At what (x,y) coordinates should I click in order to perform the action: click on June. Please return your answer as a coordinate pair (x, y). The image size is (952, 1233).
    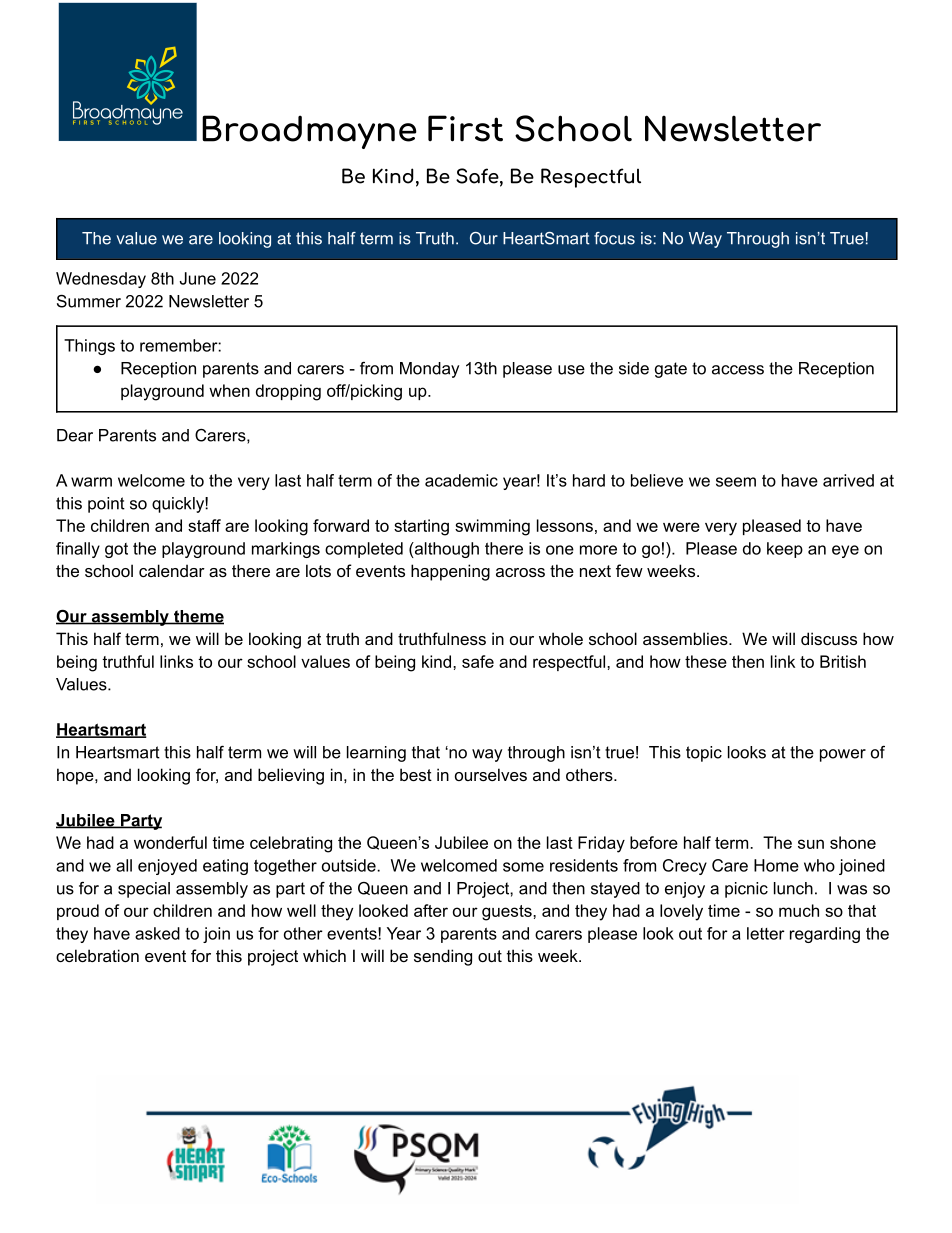
    Looking at the image, I should click on (197, 278).
